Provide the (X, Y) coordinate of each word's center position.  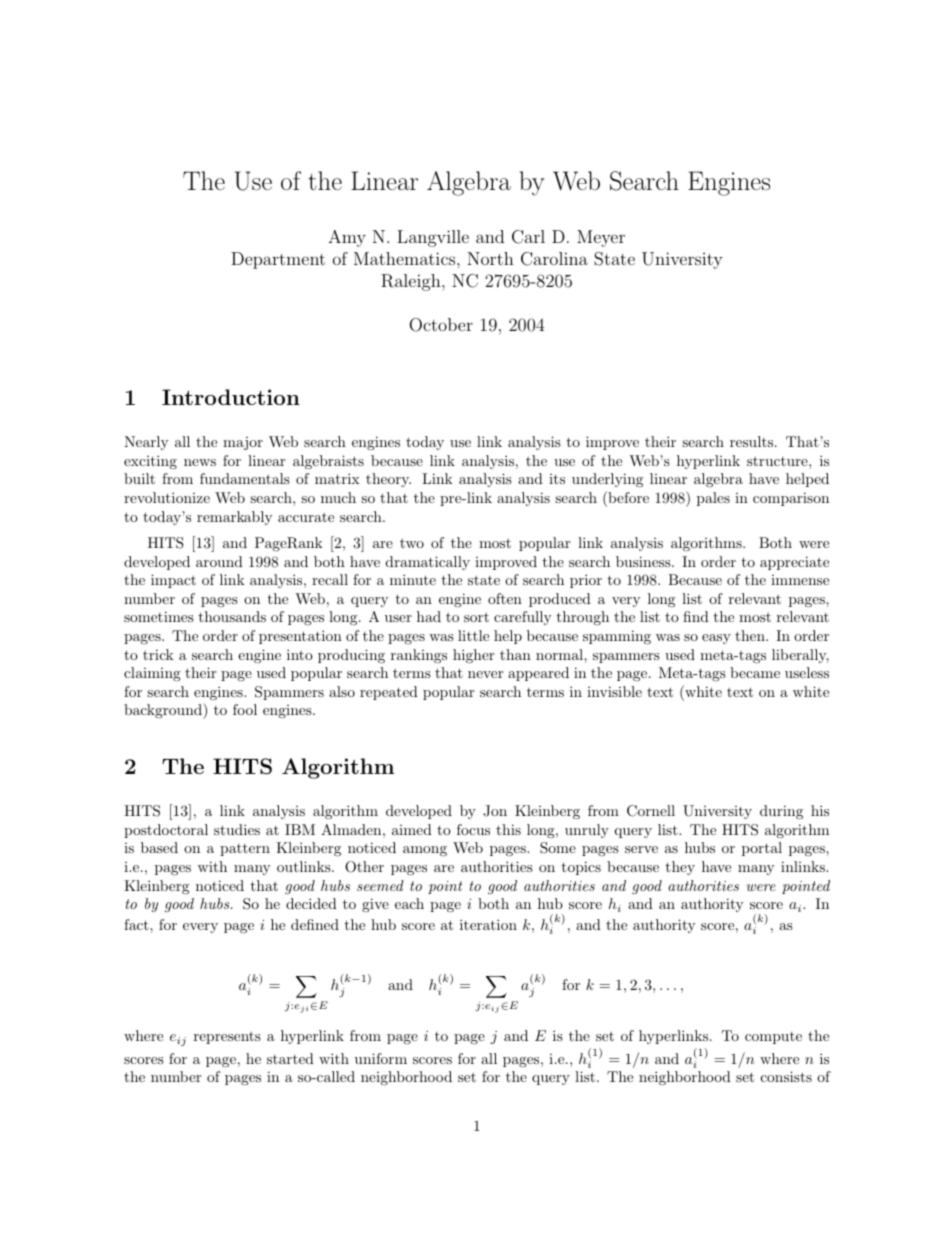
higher (473, 656)
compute (773, 1038)
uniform (381, 1058)
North (490, 258)
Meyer (601, 238)
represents (227, 1037)
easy (716, 639)
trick (158, 654)
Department (278, 260)
